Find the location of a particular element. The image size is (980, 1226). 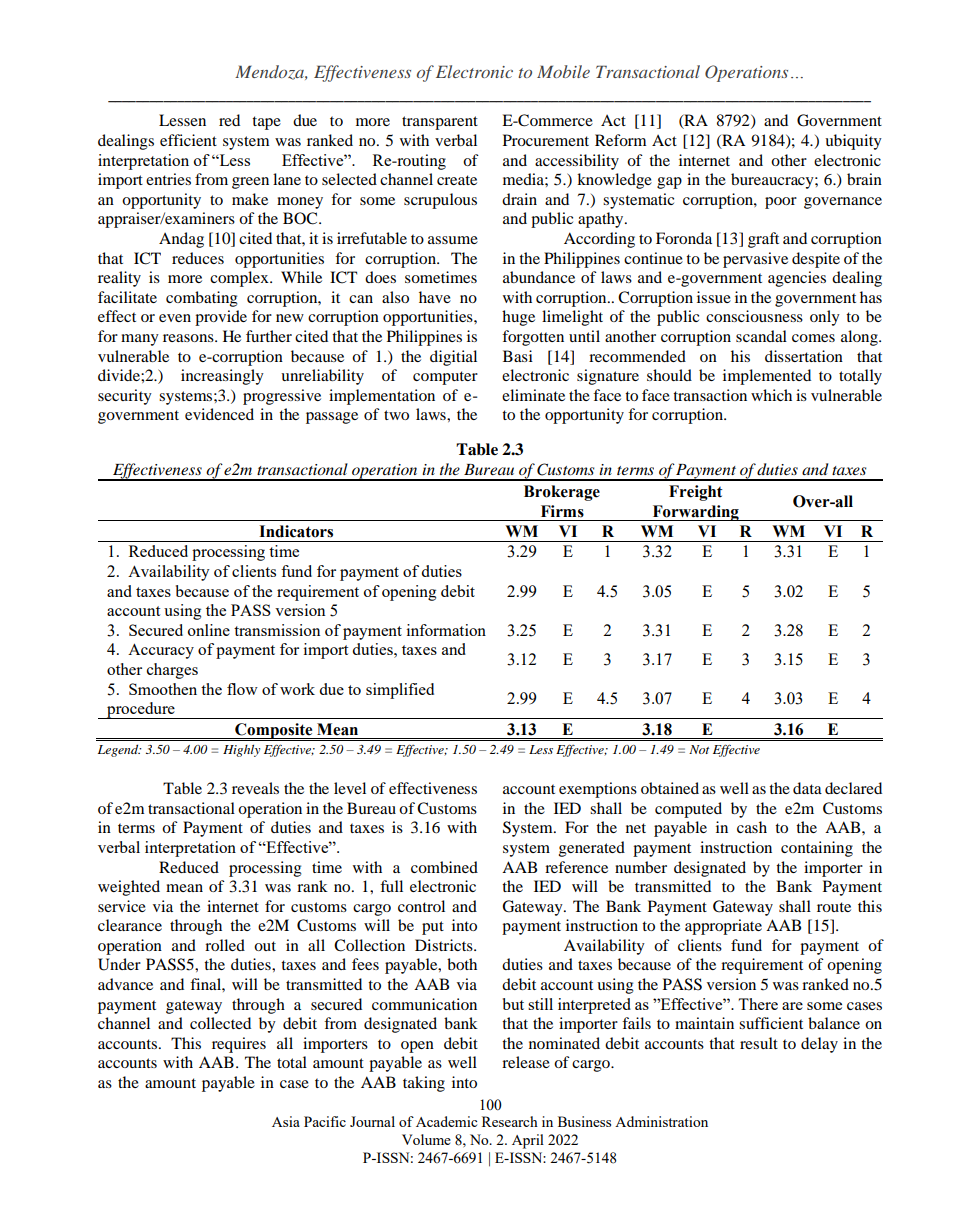

data is located at coordinates (807, 788).
